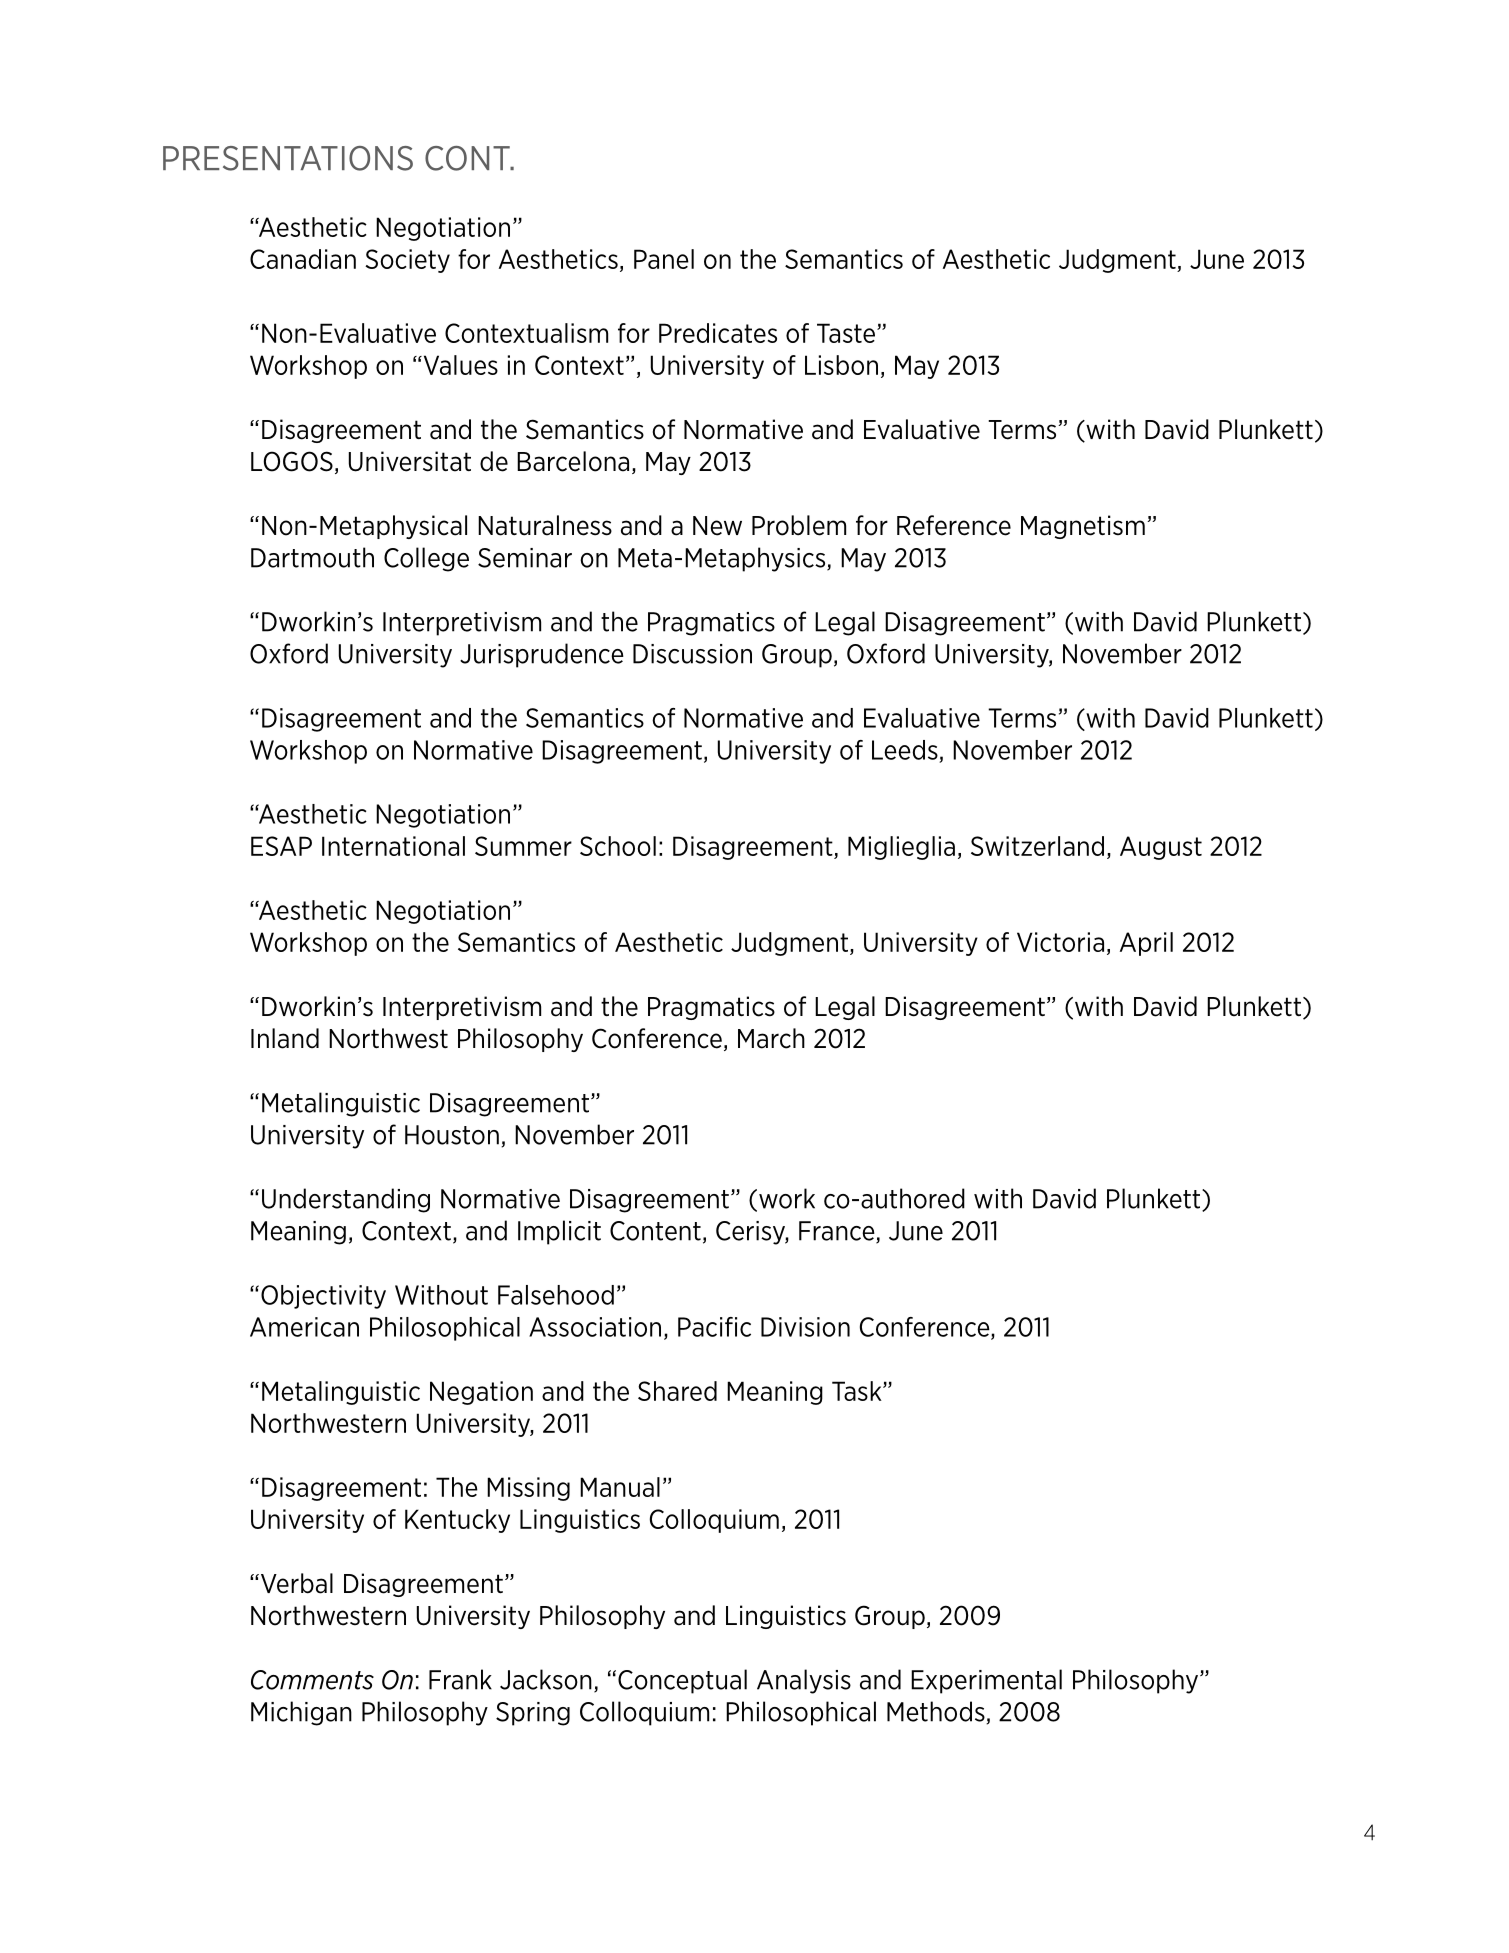 The image size is (1509, 1953). Describe the element at coordinates (407, 261) in the image. I see `Society` at that location.
